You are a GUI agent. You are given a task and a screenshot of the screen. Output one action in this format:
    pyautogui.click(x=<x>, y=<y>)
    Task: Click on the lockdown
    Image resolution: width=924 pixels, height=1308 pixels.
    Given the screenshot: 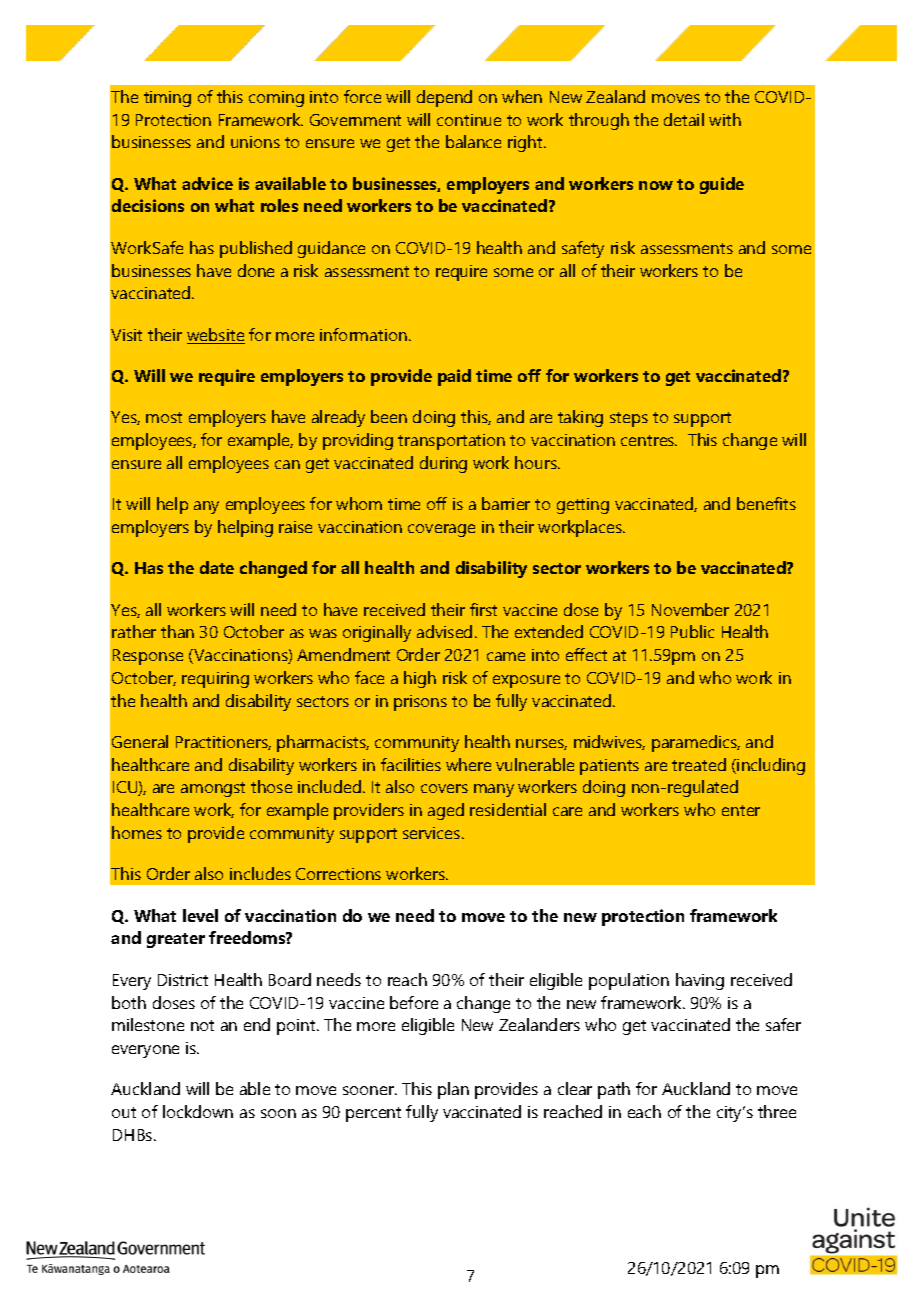 What is the action you would take?
    pyautogui.click(x=198, y=1111)
